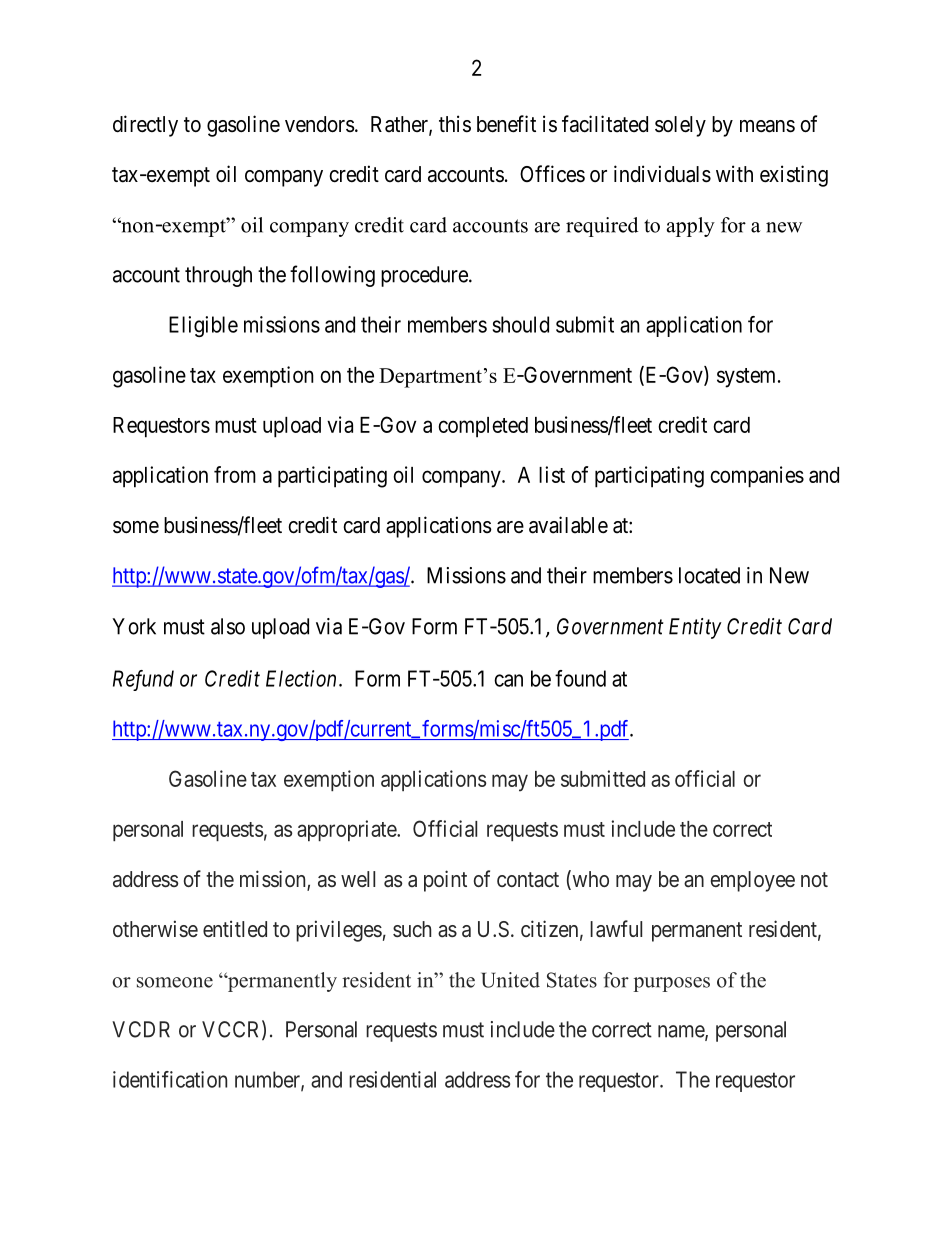 The image size is (952, 1233). I want to click on located, so click(709, 575).
